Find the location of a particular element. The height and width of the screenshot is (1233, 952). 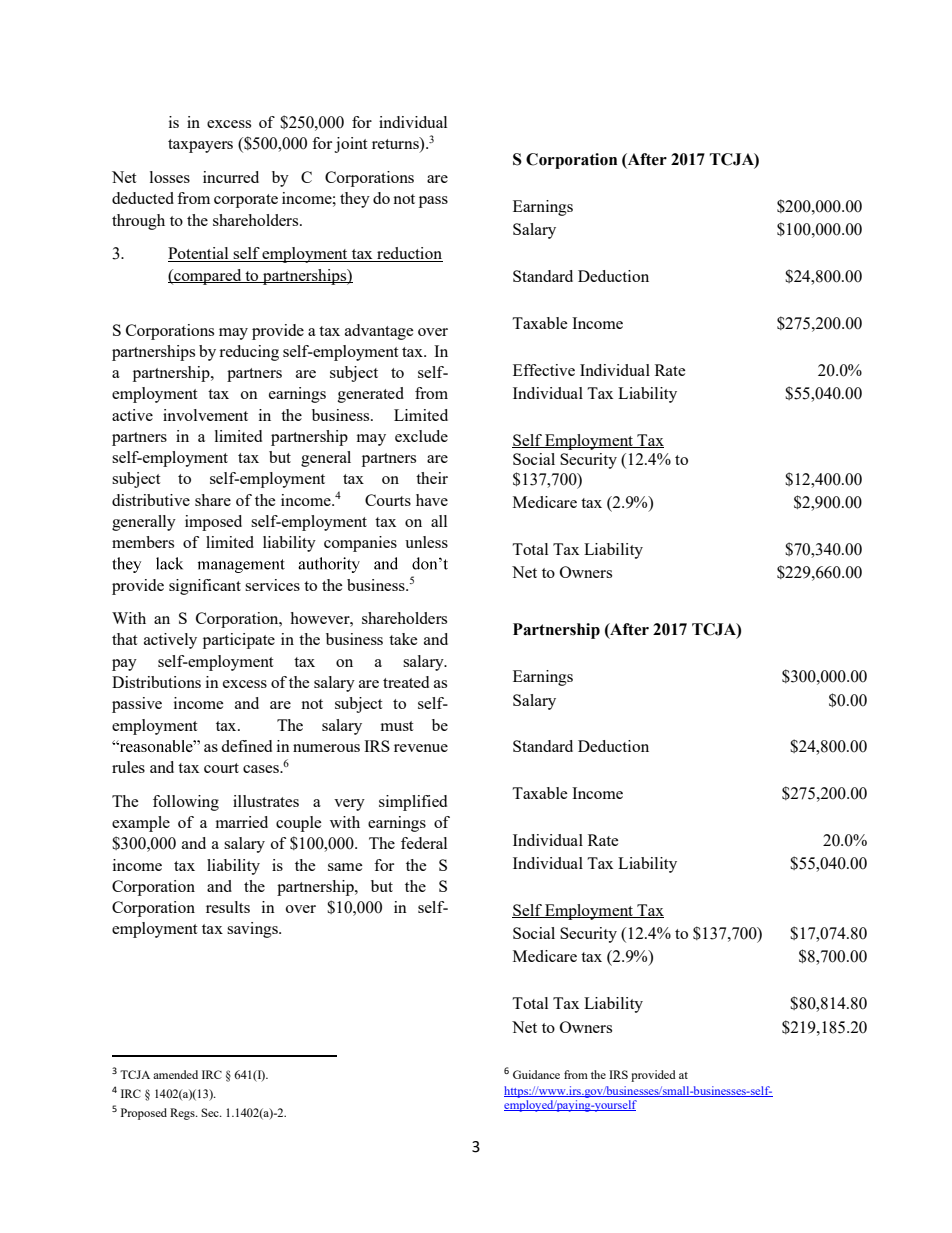

reduction is located at coordinates (409, 254).
